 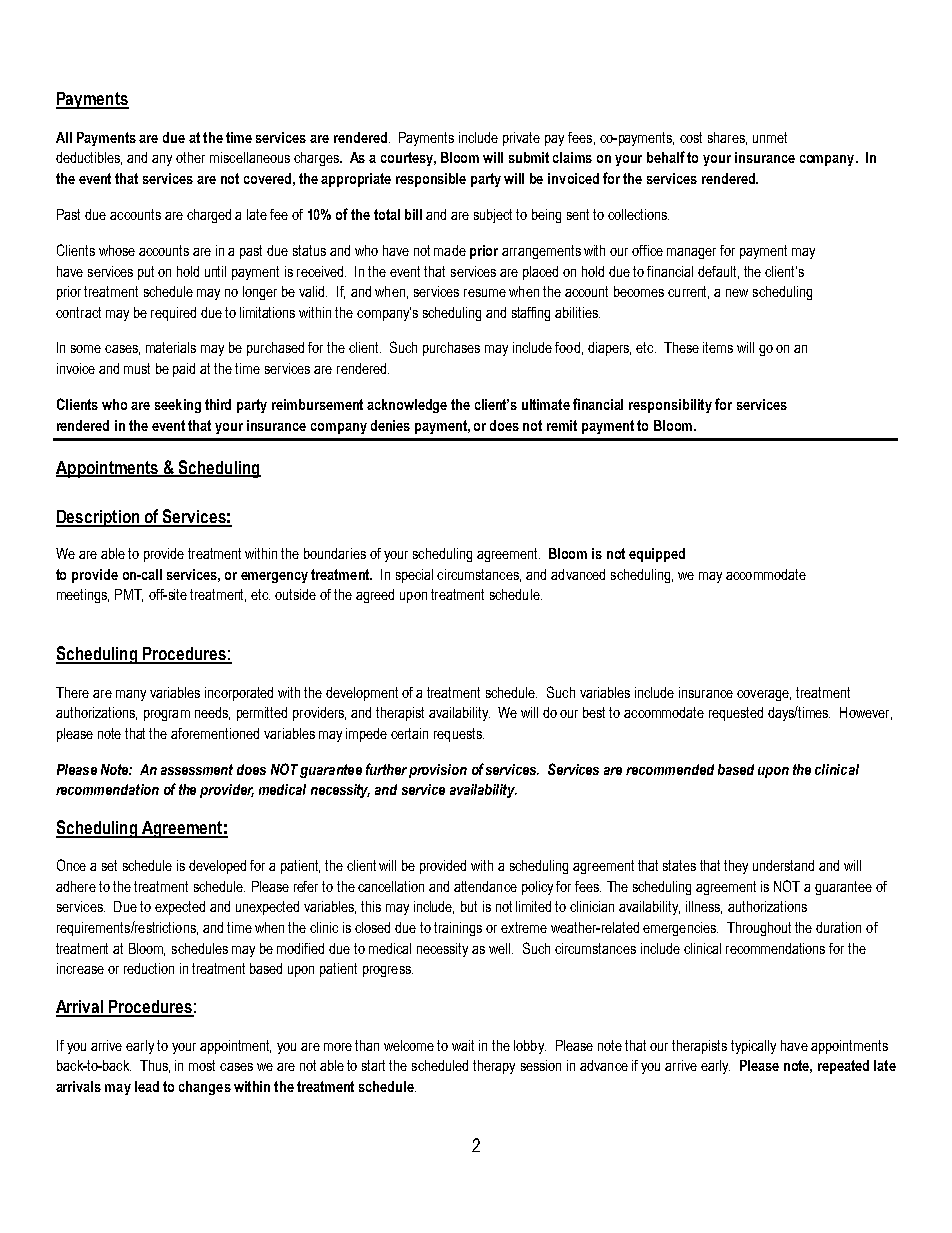 I want to click on PMT, so click(x=129, y=595).
